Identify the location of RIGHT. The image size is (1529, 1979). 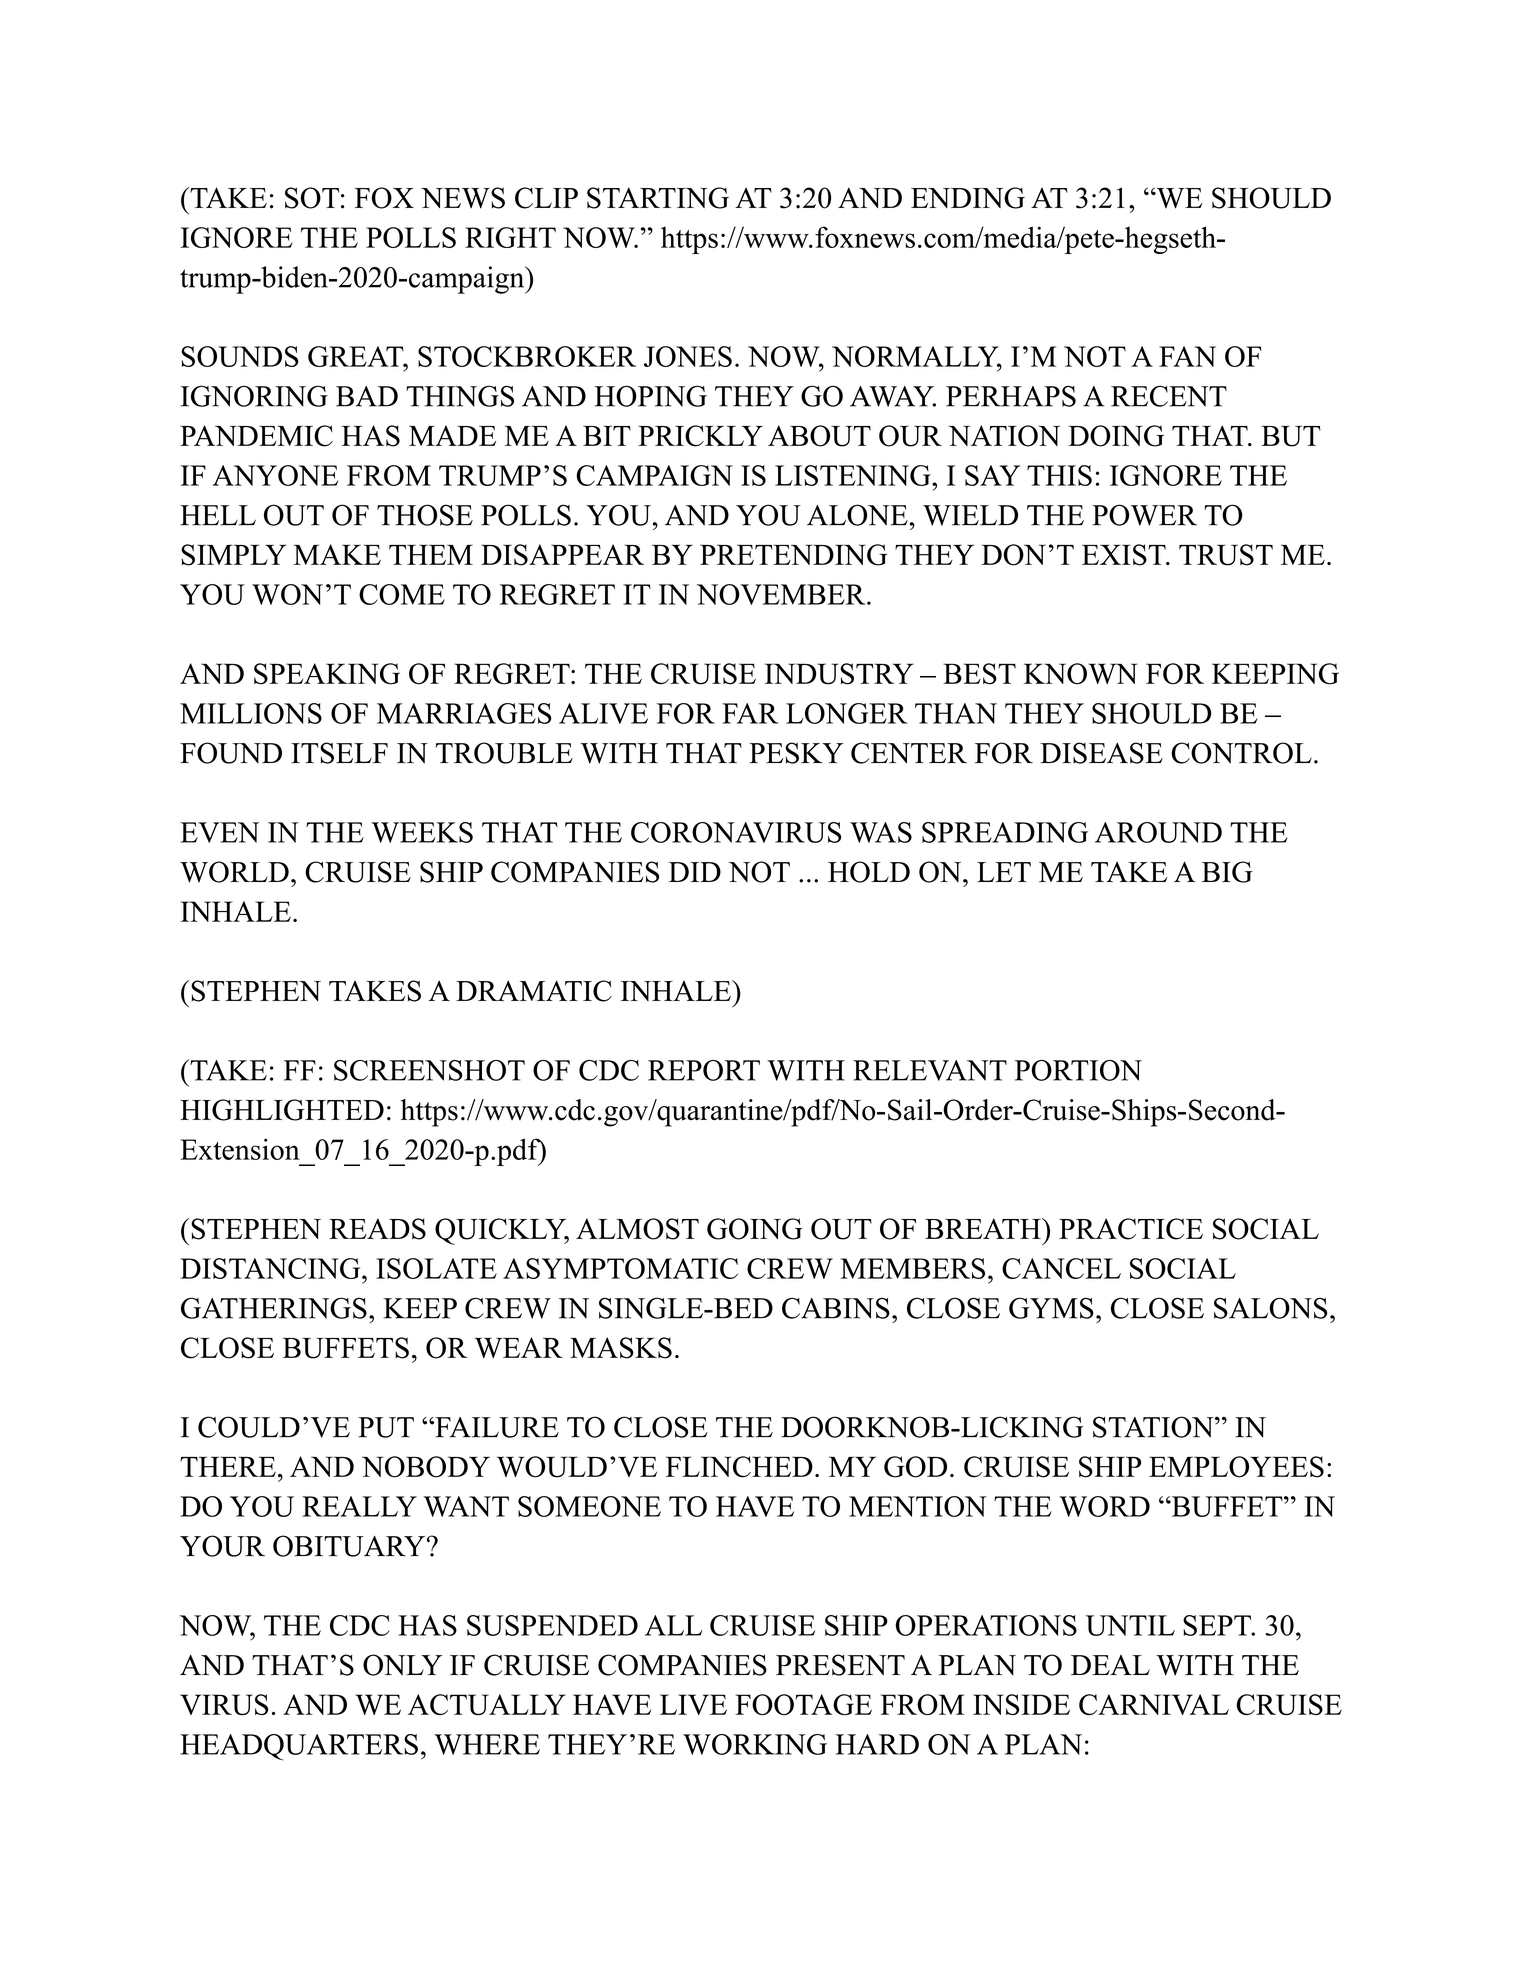
(510, 237).
